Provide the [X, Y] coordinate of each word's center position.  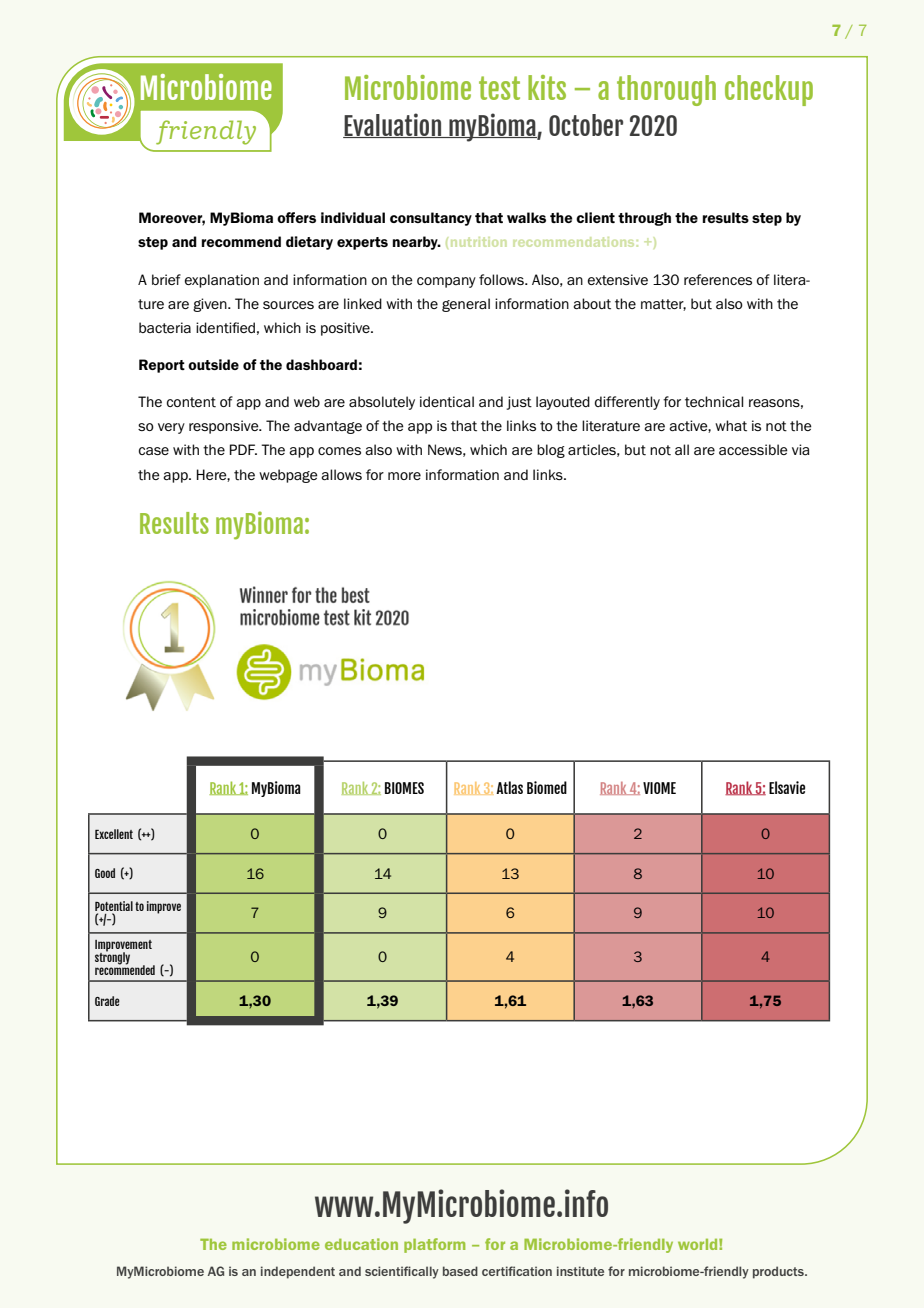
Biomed [547, 787]
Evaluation [393, 125]
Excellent [114, 834]
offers [296, 217]
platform [434, 1245]
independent [298, 1272]
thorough [666, 90]
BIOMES [404, 788]
